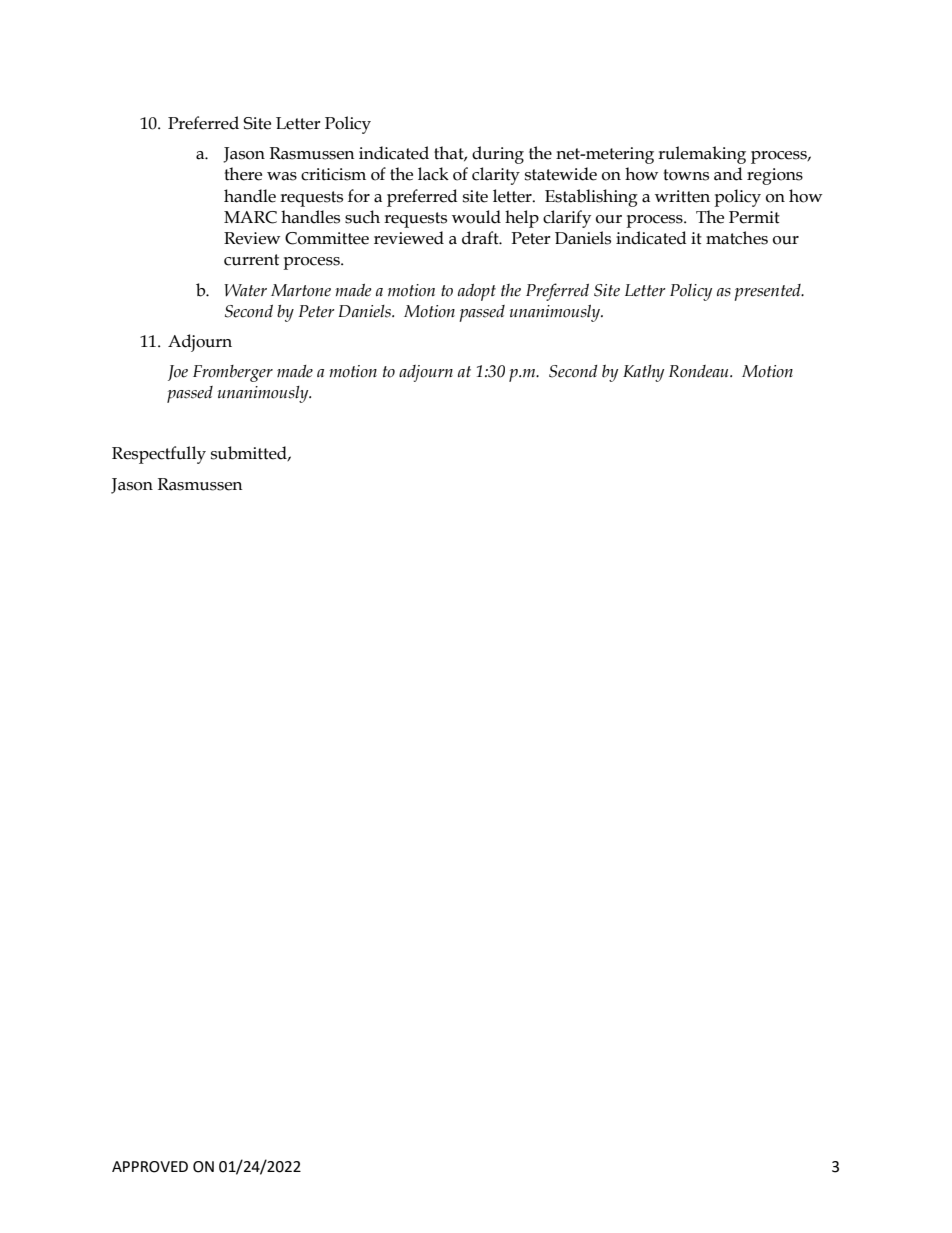 The image size is (952, 1233). Describe the element at coordinates (433, 174) in the screenshot. I see `lack` at that location.
